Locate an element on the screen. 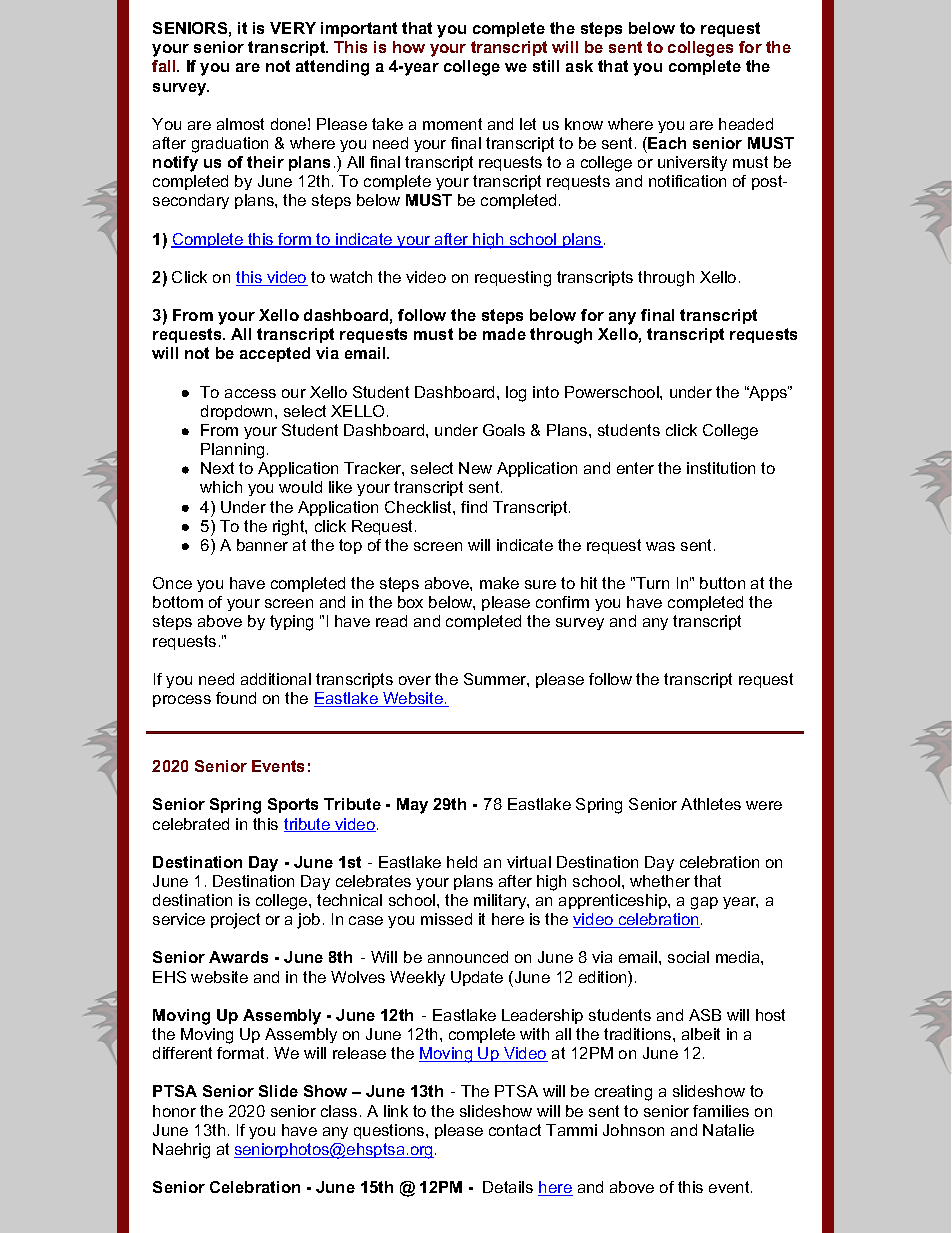  accepted is located at coordinates (275, 354).
